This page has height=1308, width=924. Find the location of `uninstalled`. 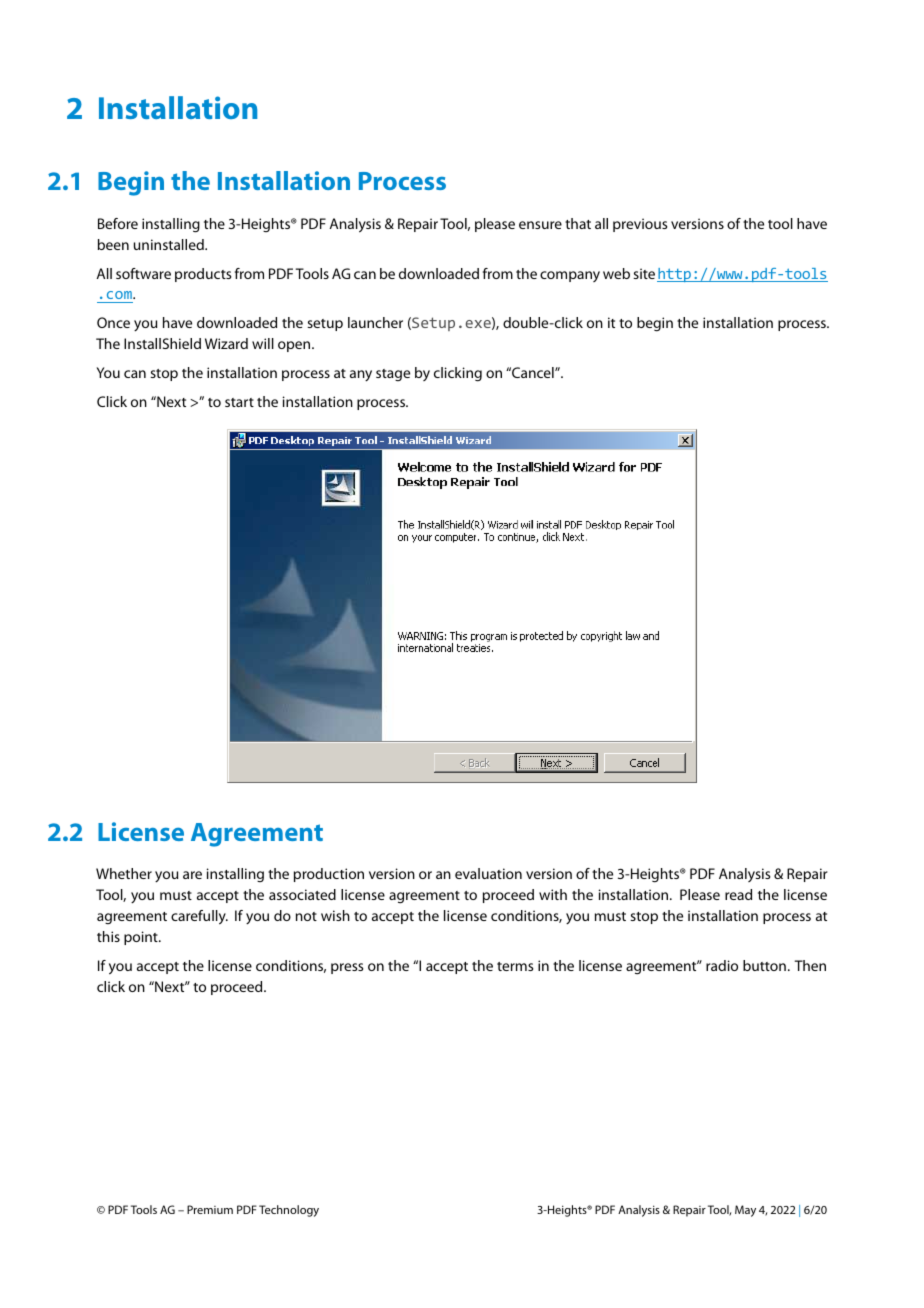

uninstalled is located at coordinates (170, 244).
